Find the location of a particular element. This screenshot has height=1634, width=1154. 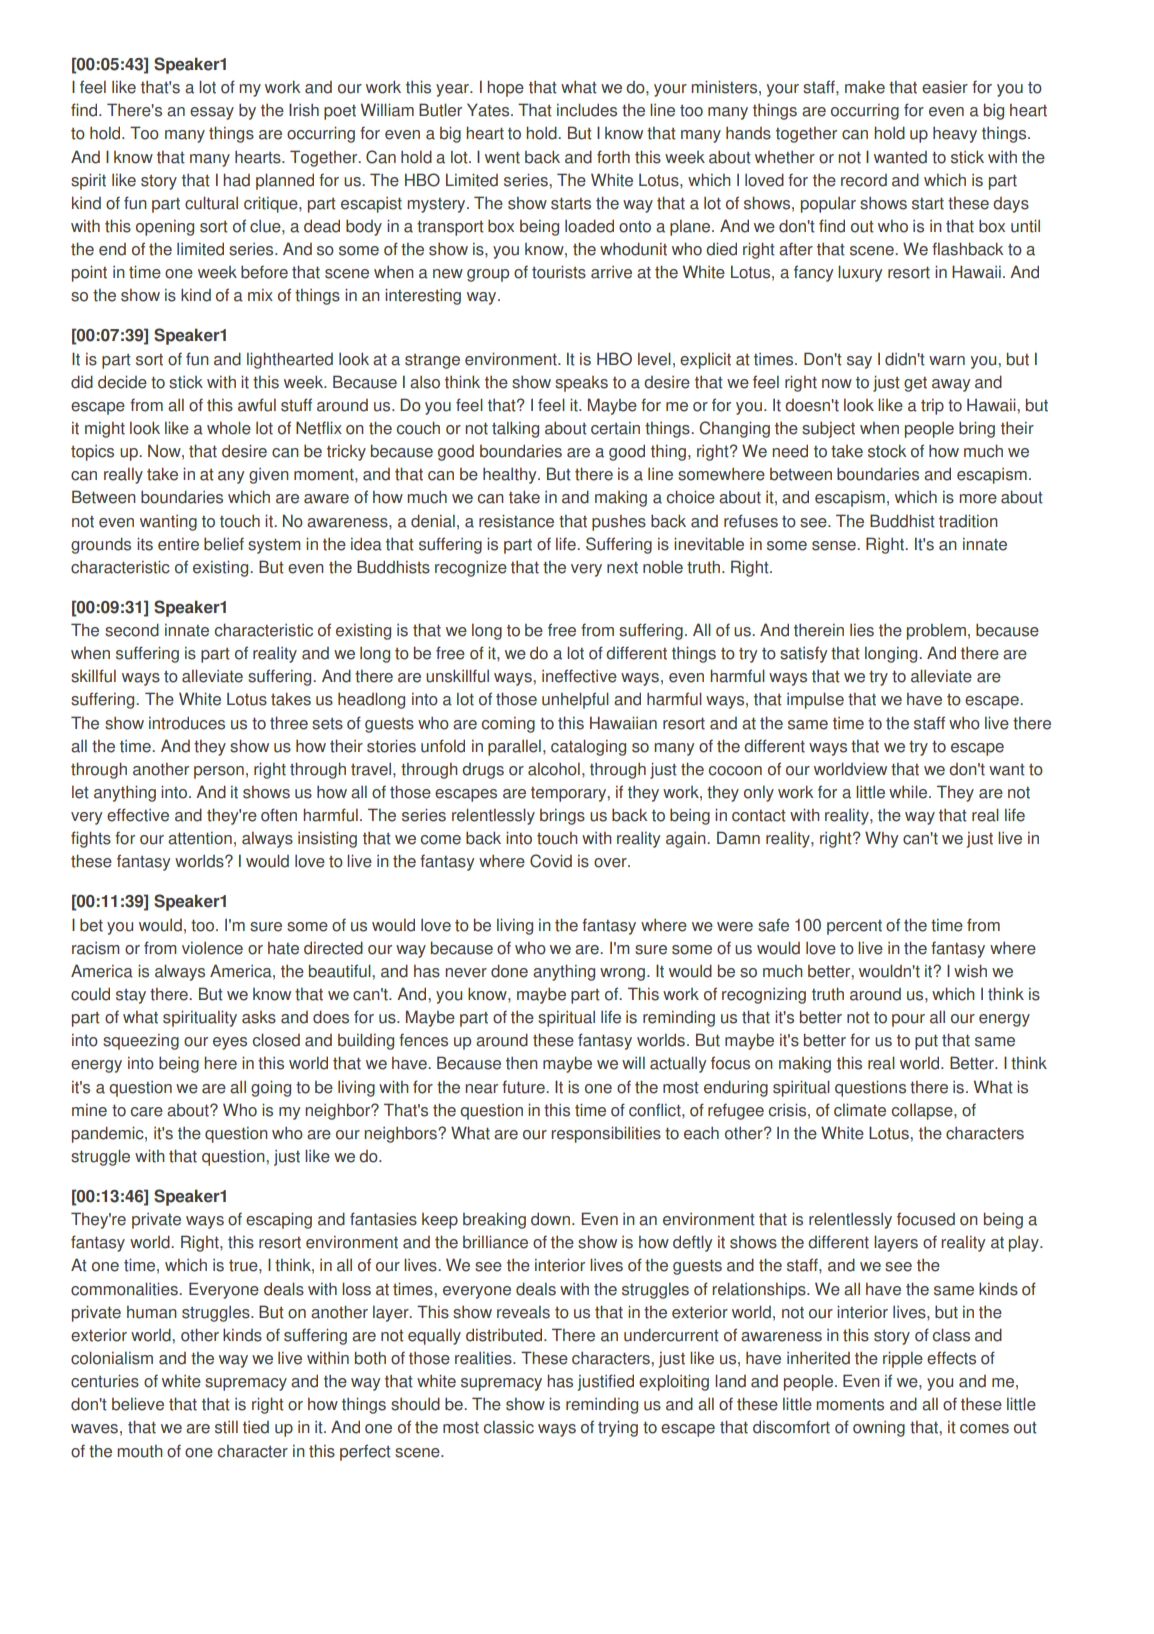

owning is located at coordinates (879, 1429).
